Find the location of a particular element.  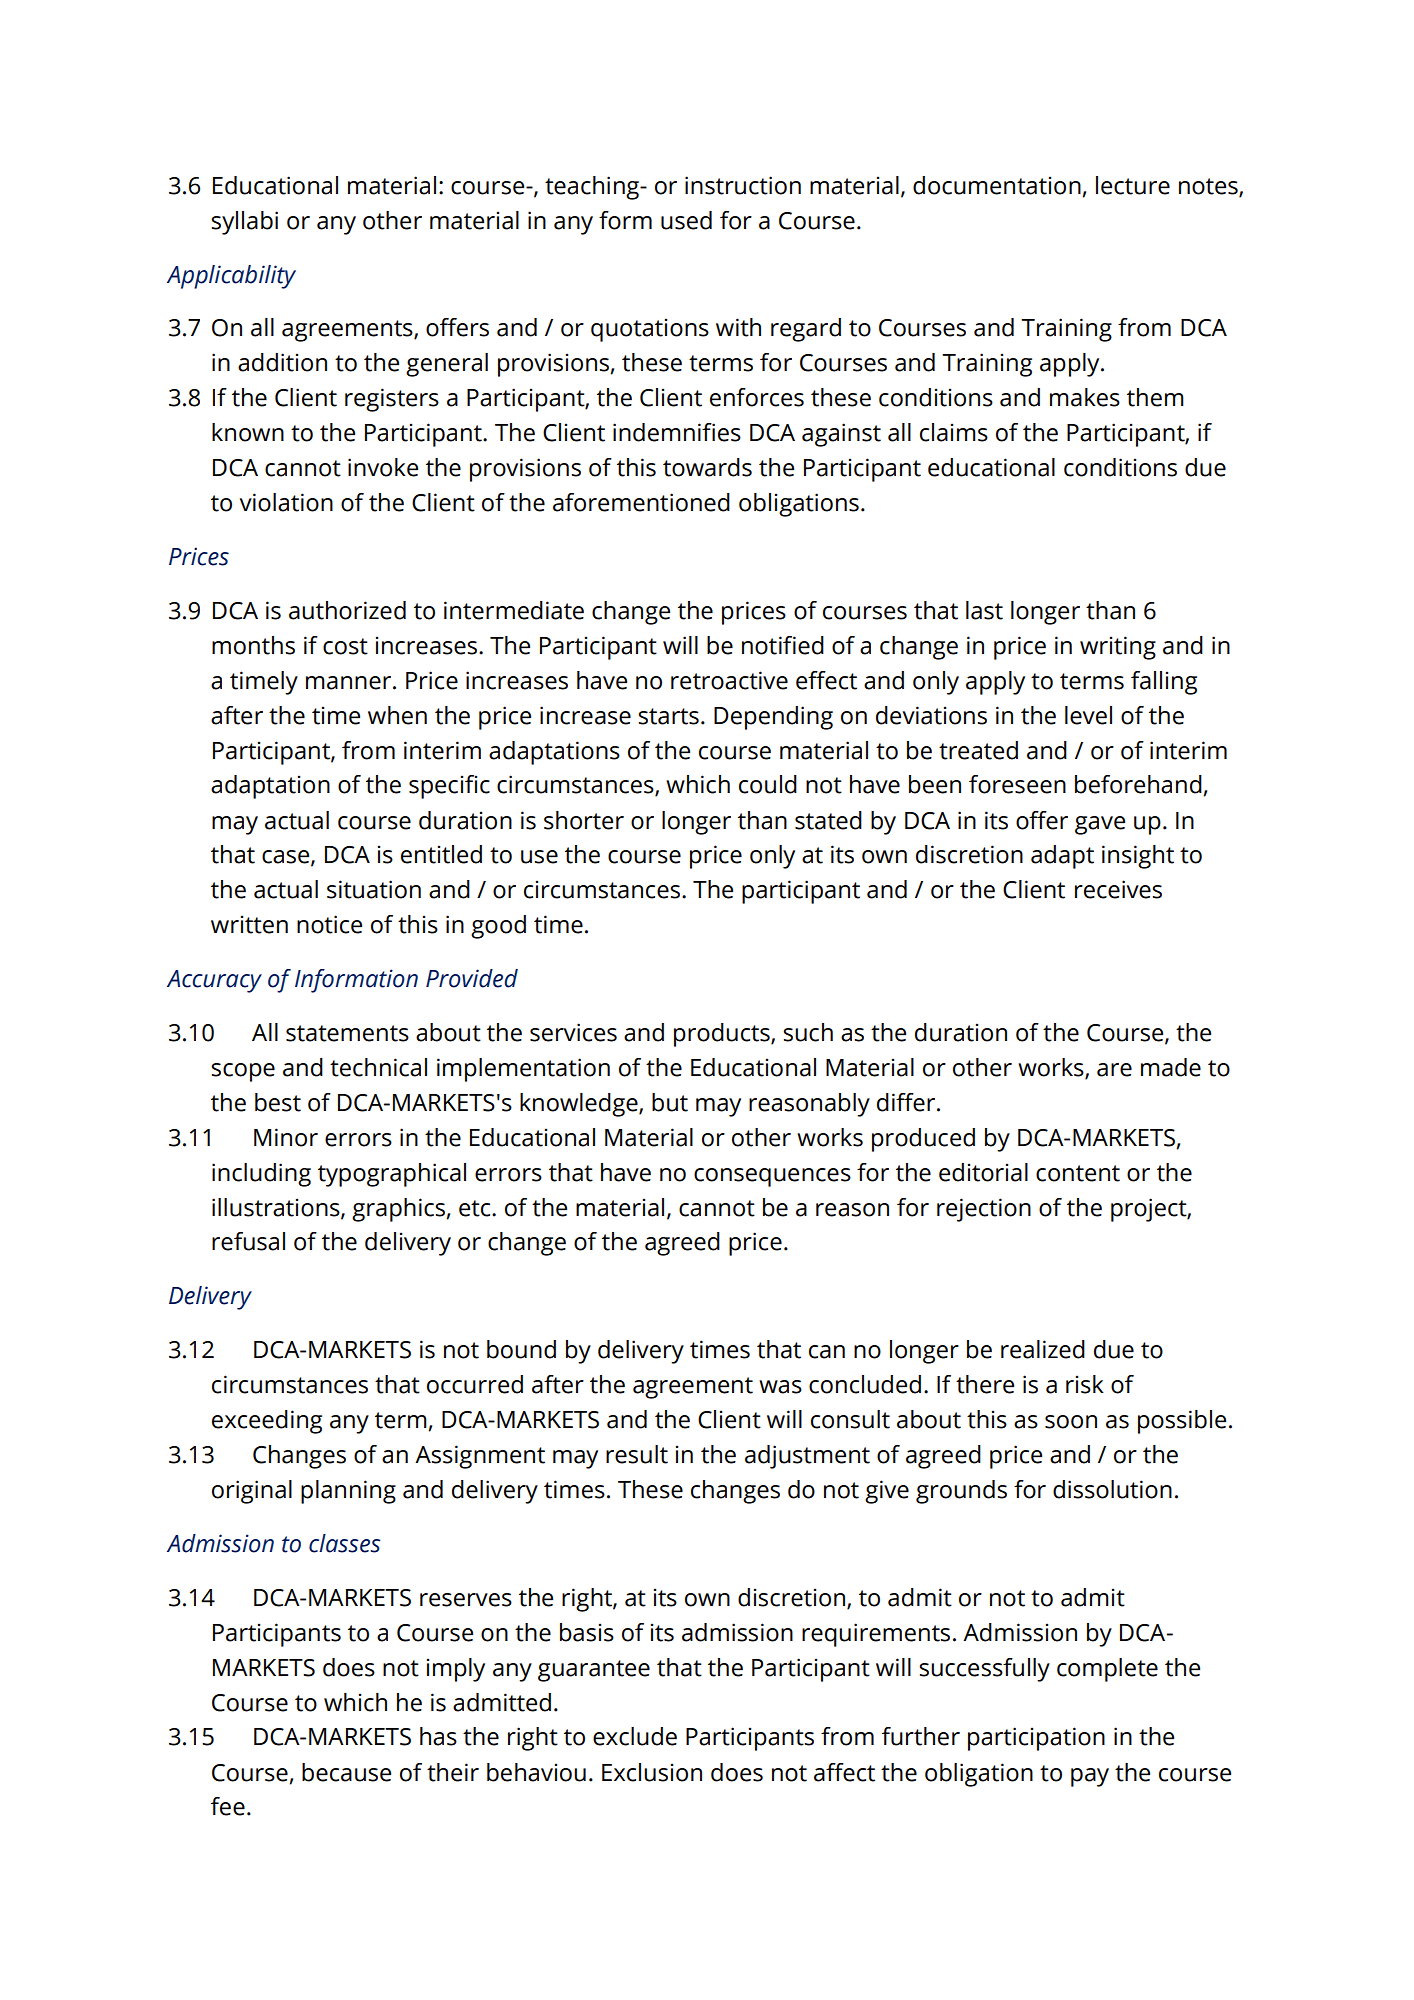

lecture is located at coordinates (1133, 185).
